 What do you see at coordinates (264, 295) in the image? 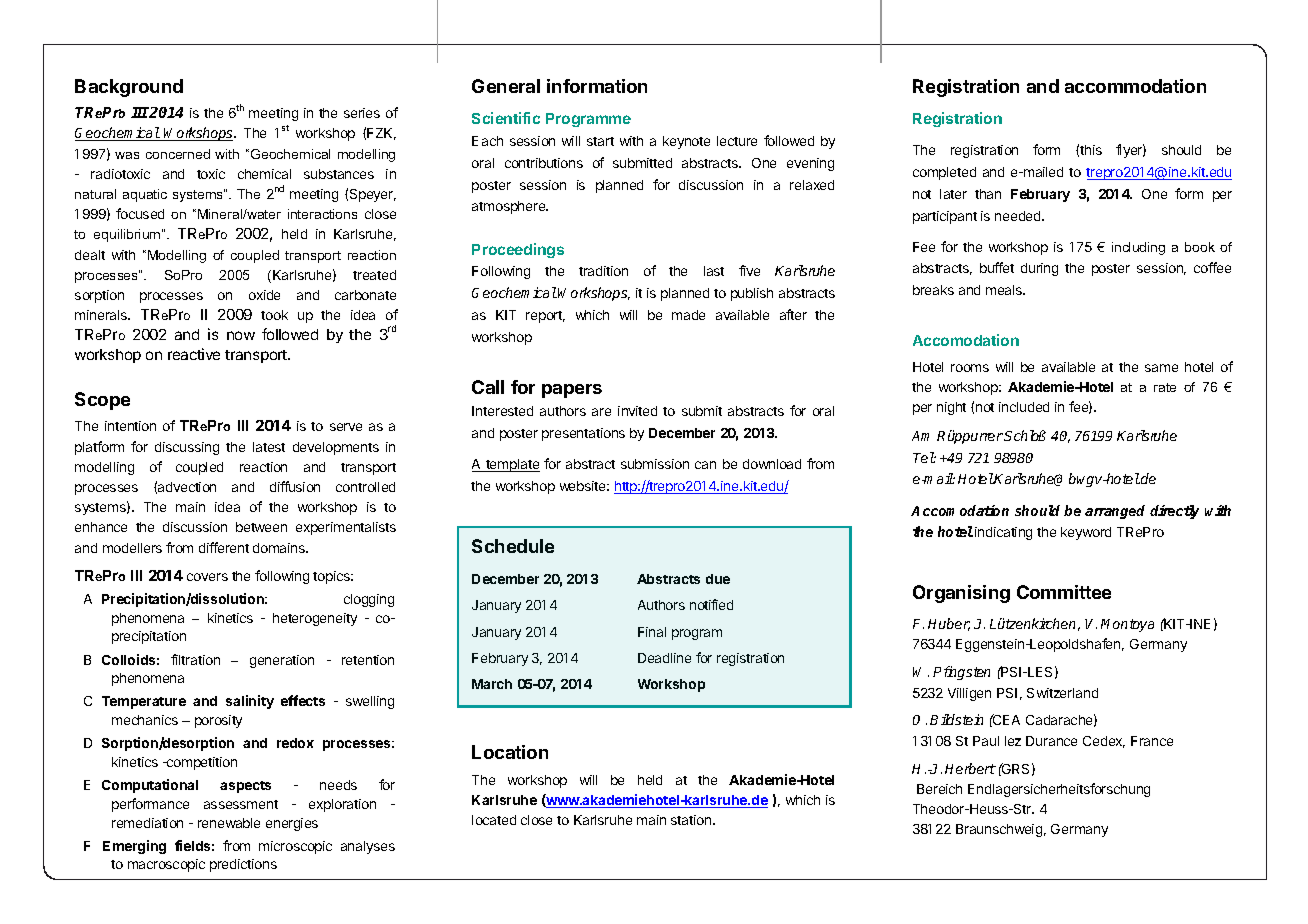
I see `oxide` at bounding box center [264, 295].
